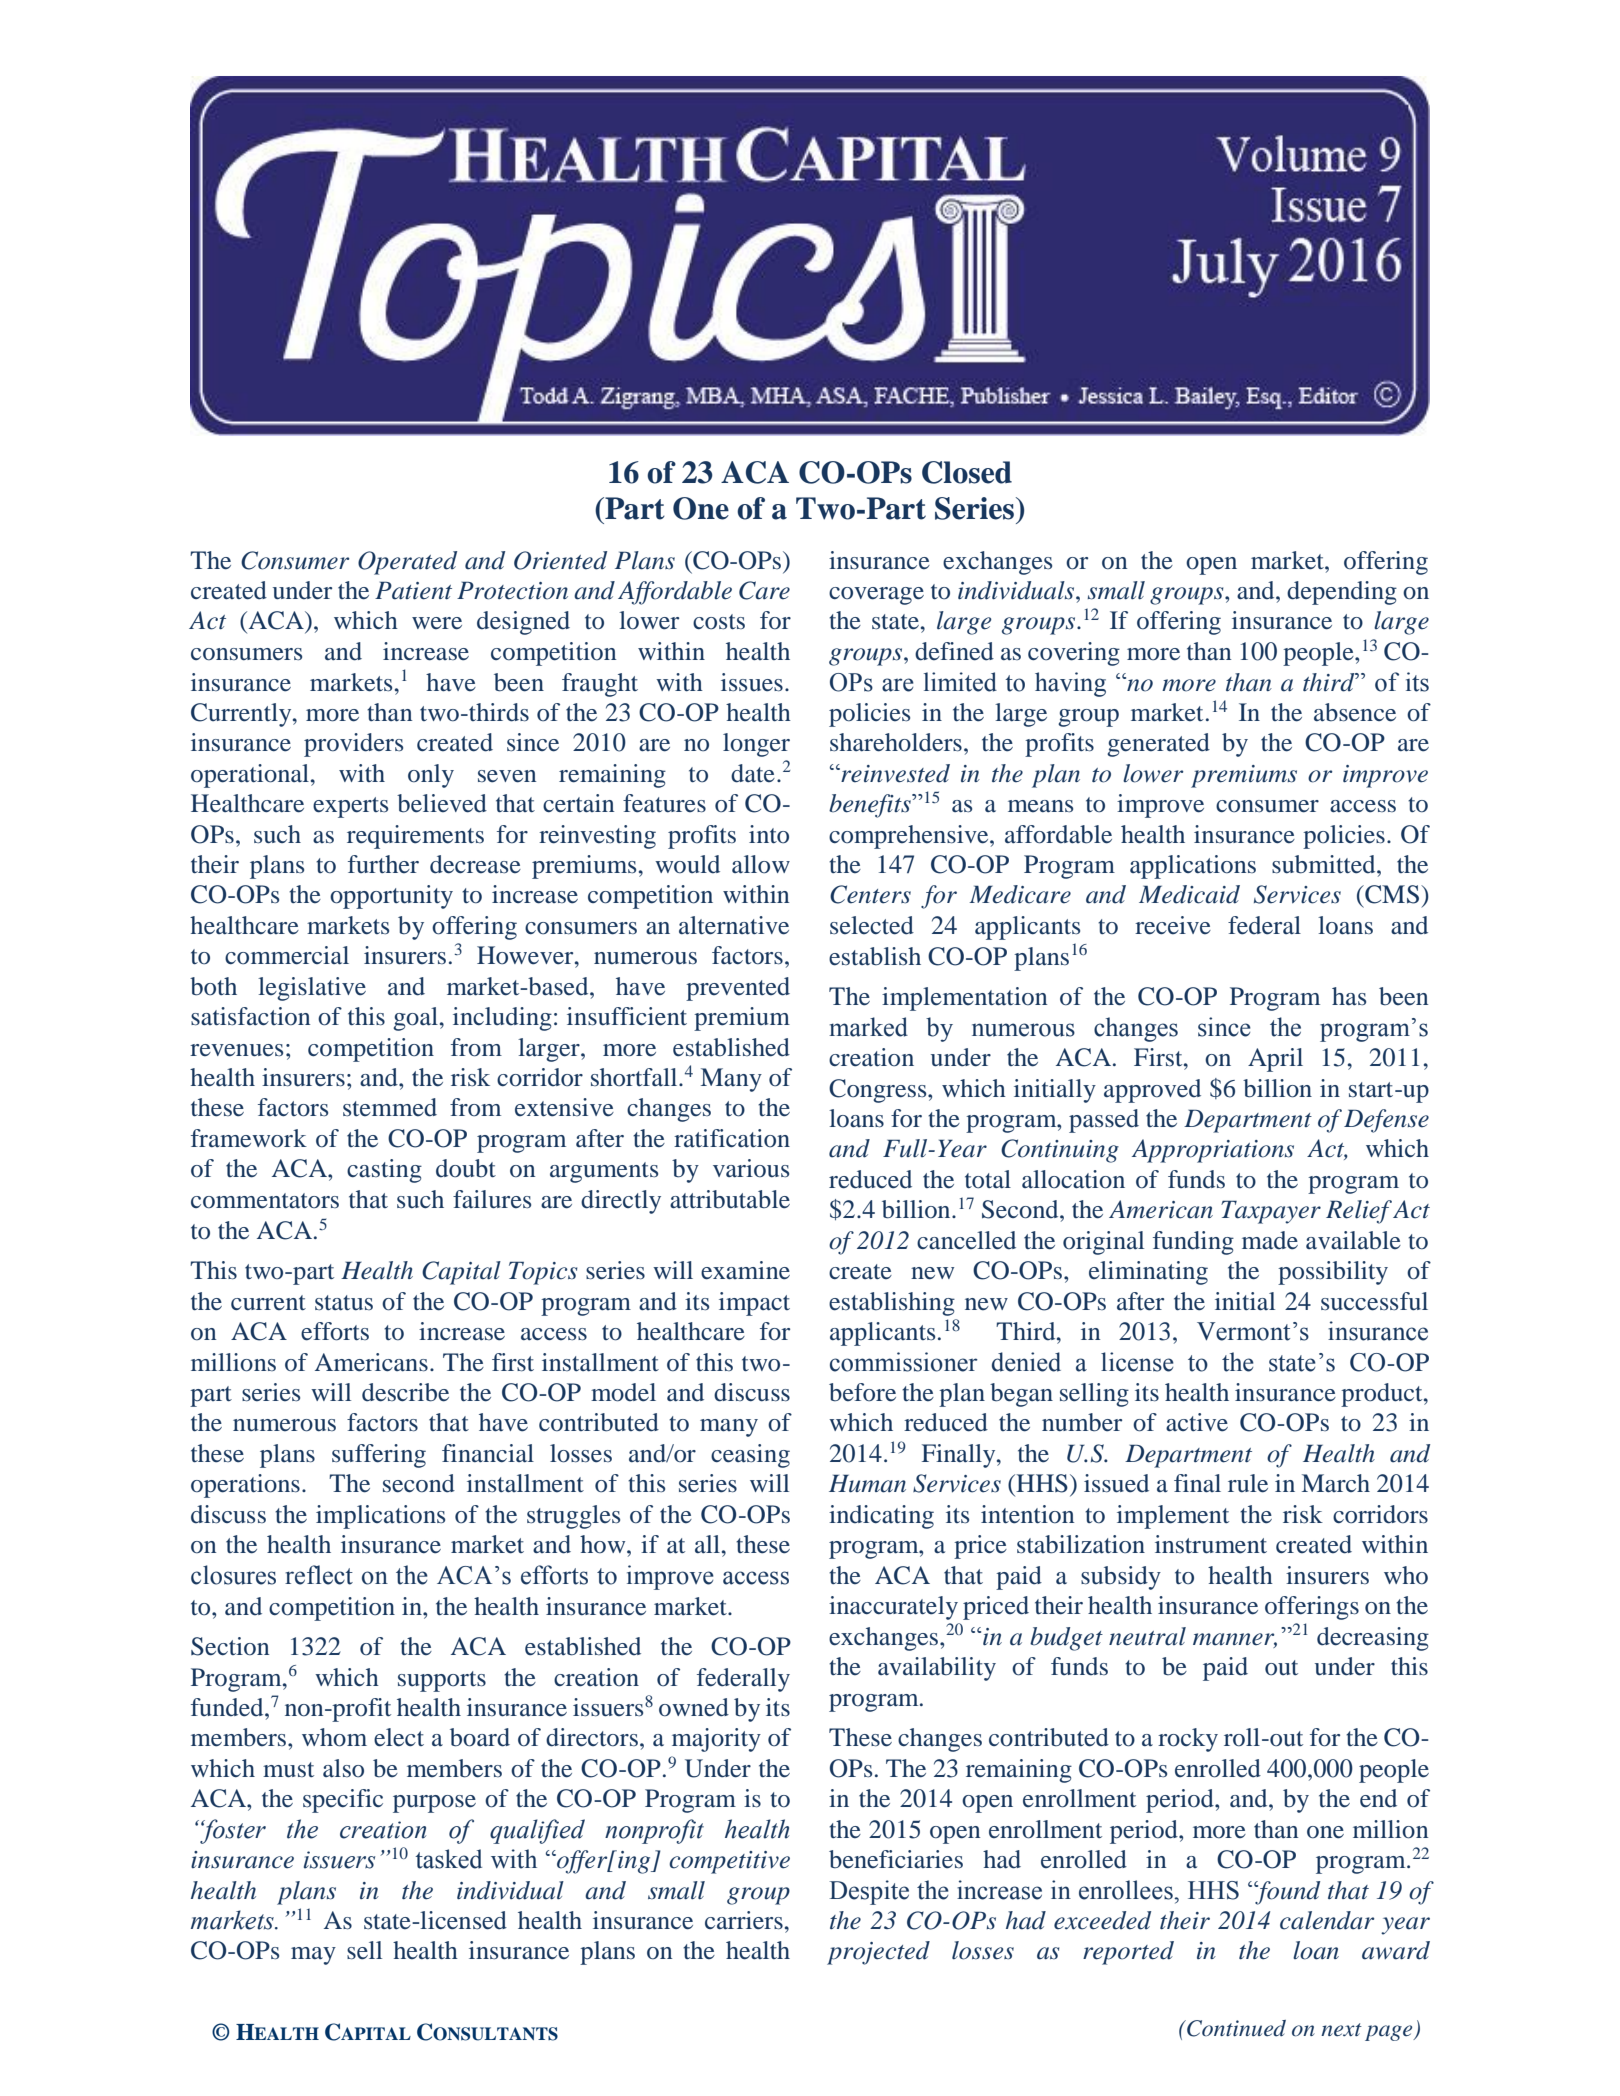  Describe the element at coordinates (878, 1953) in the screenshot. I see `projected` at that location.
